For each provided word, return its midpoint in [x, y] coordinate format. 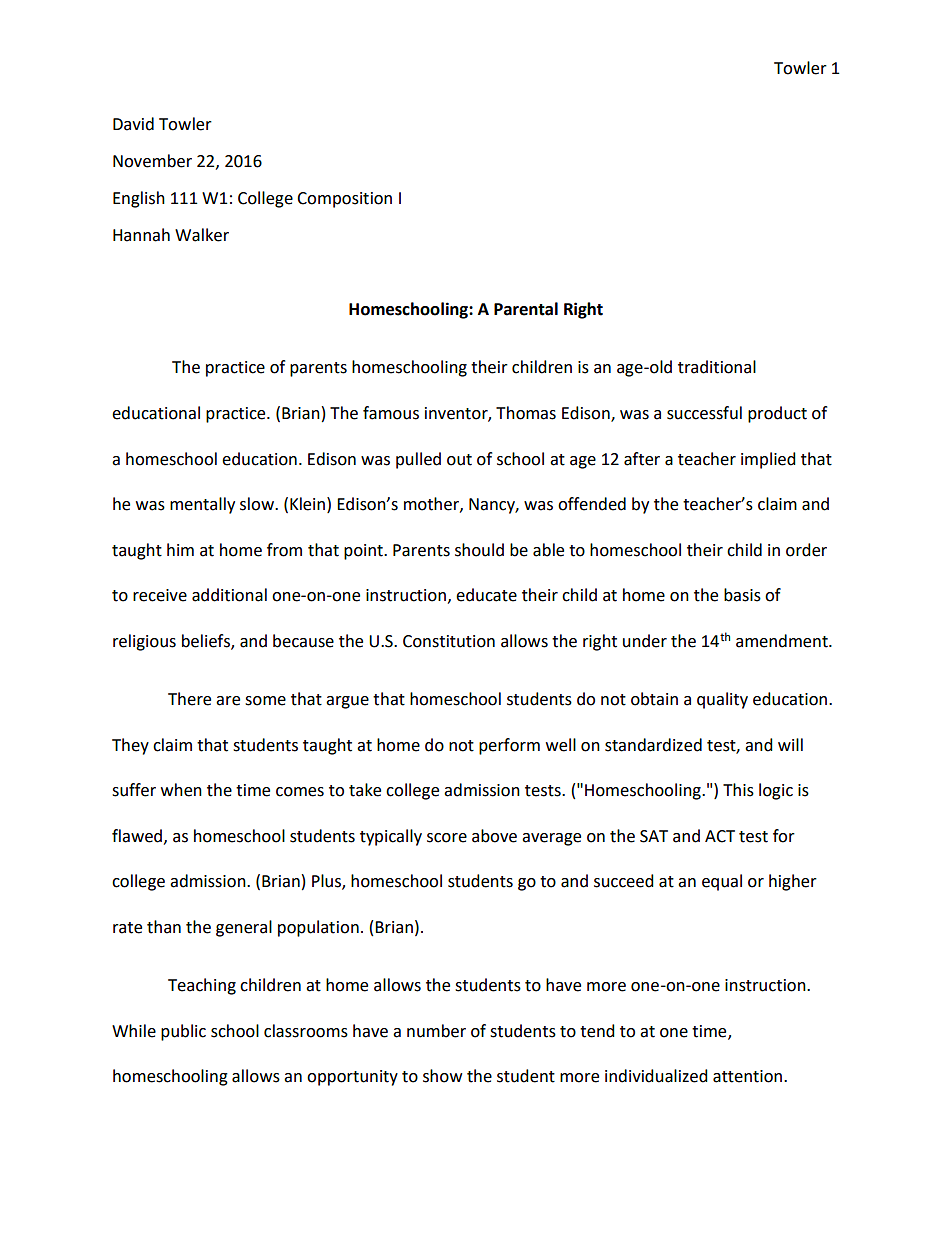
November [152, 161]
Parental [526, 309]
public [183, 1032]
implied [768, 460]
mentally [202, 505]
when [181, 790]
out [459, 460]
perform [509, 746]
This [738, 790]
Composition [344, 200]
